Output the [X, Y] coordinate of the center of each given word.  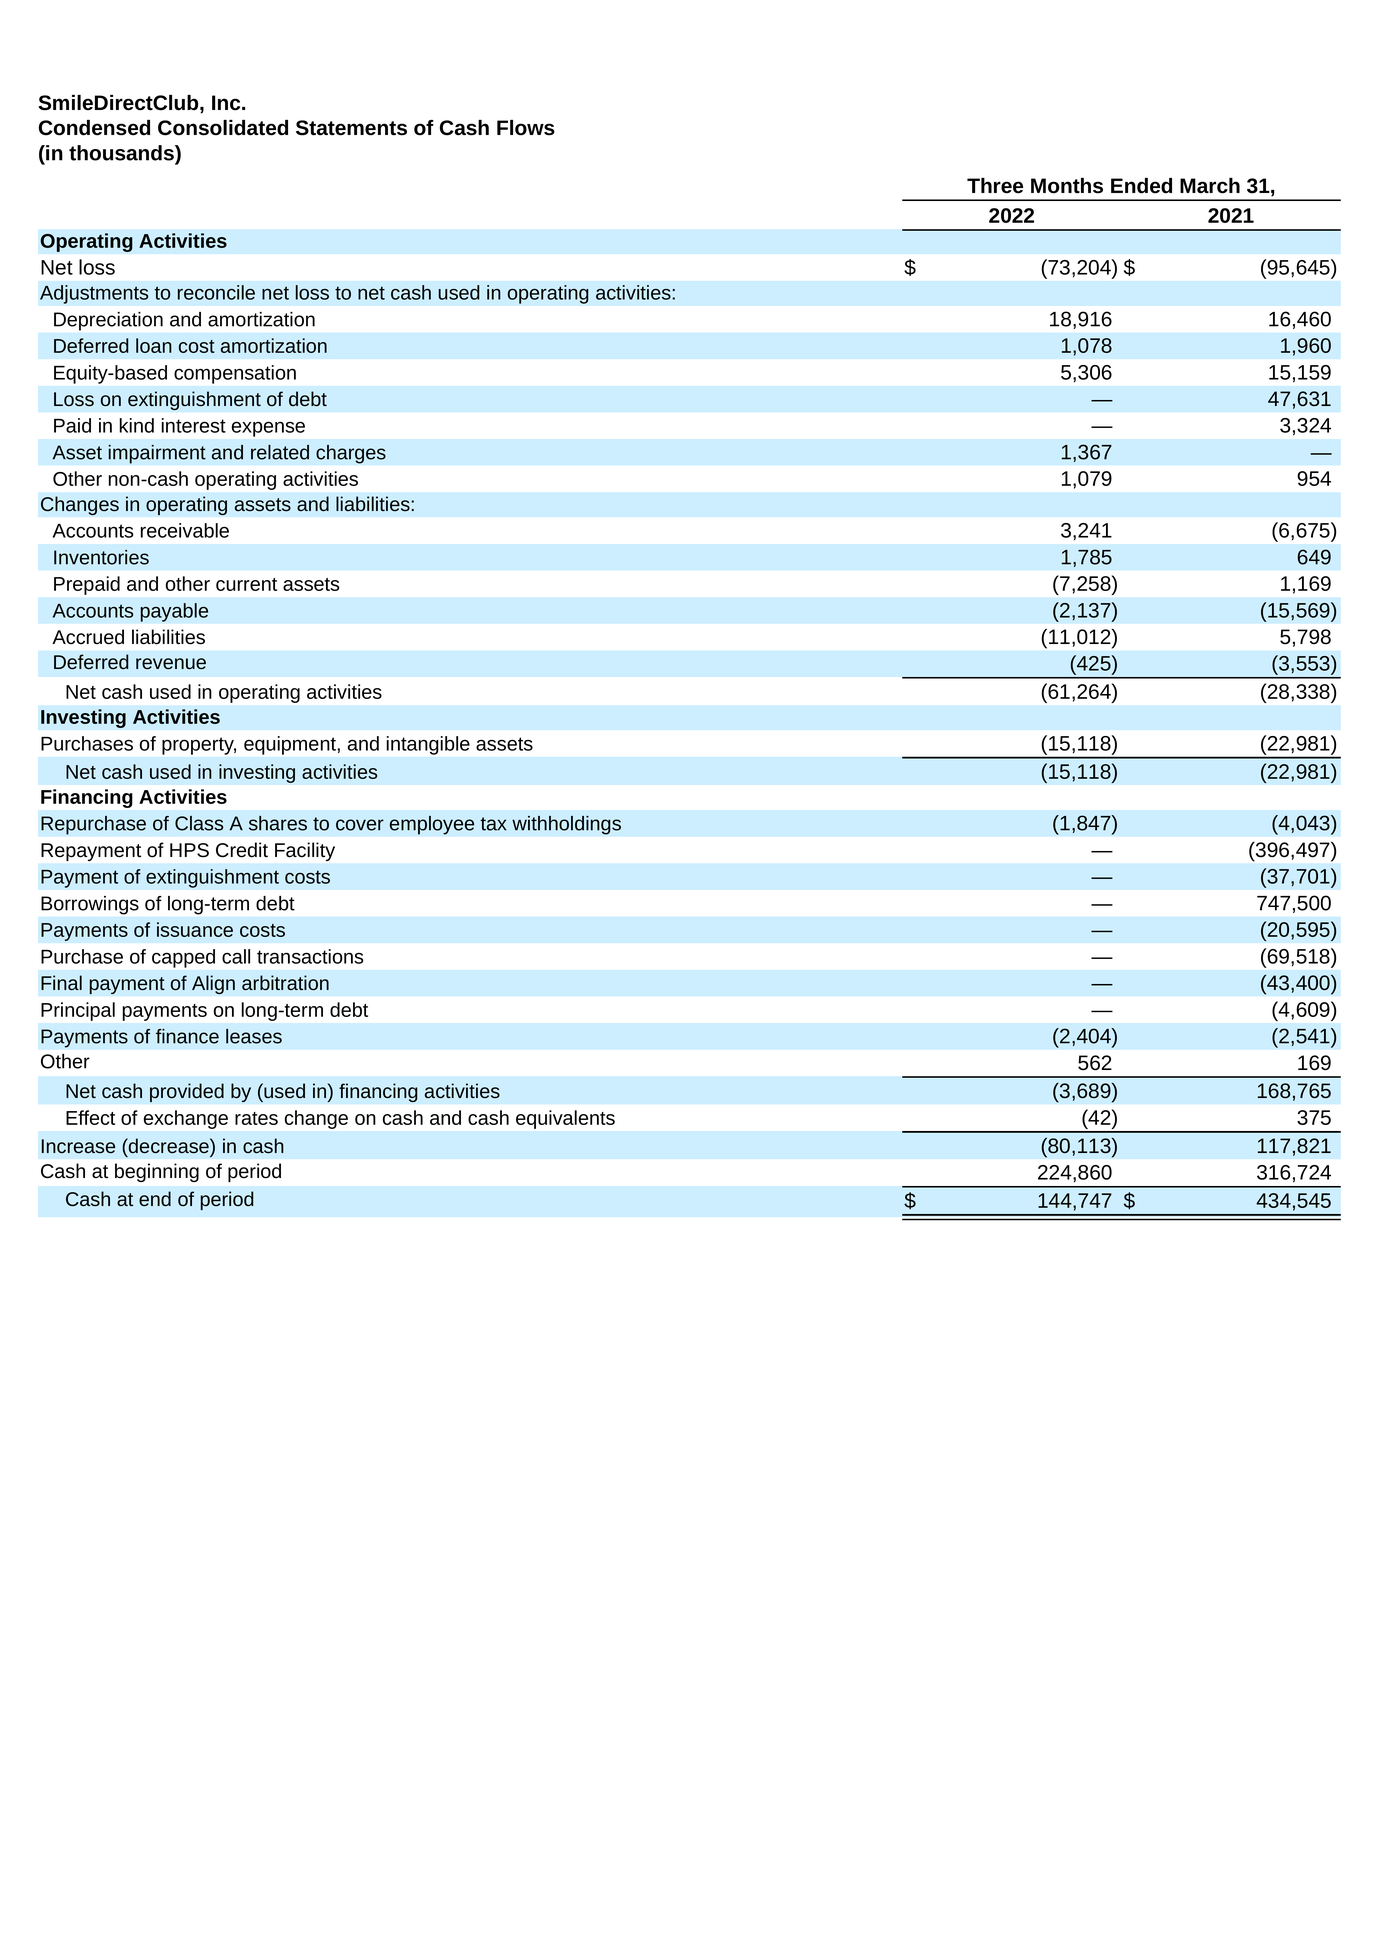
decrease [169, 1146]
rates [256, 1118]
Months [1067, 186]
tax [493, 824]
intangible [428, 745]
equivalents [565, 1119]
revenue [171, 664]
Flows [526, 128]
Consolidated [223, 128]
